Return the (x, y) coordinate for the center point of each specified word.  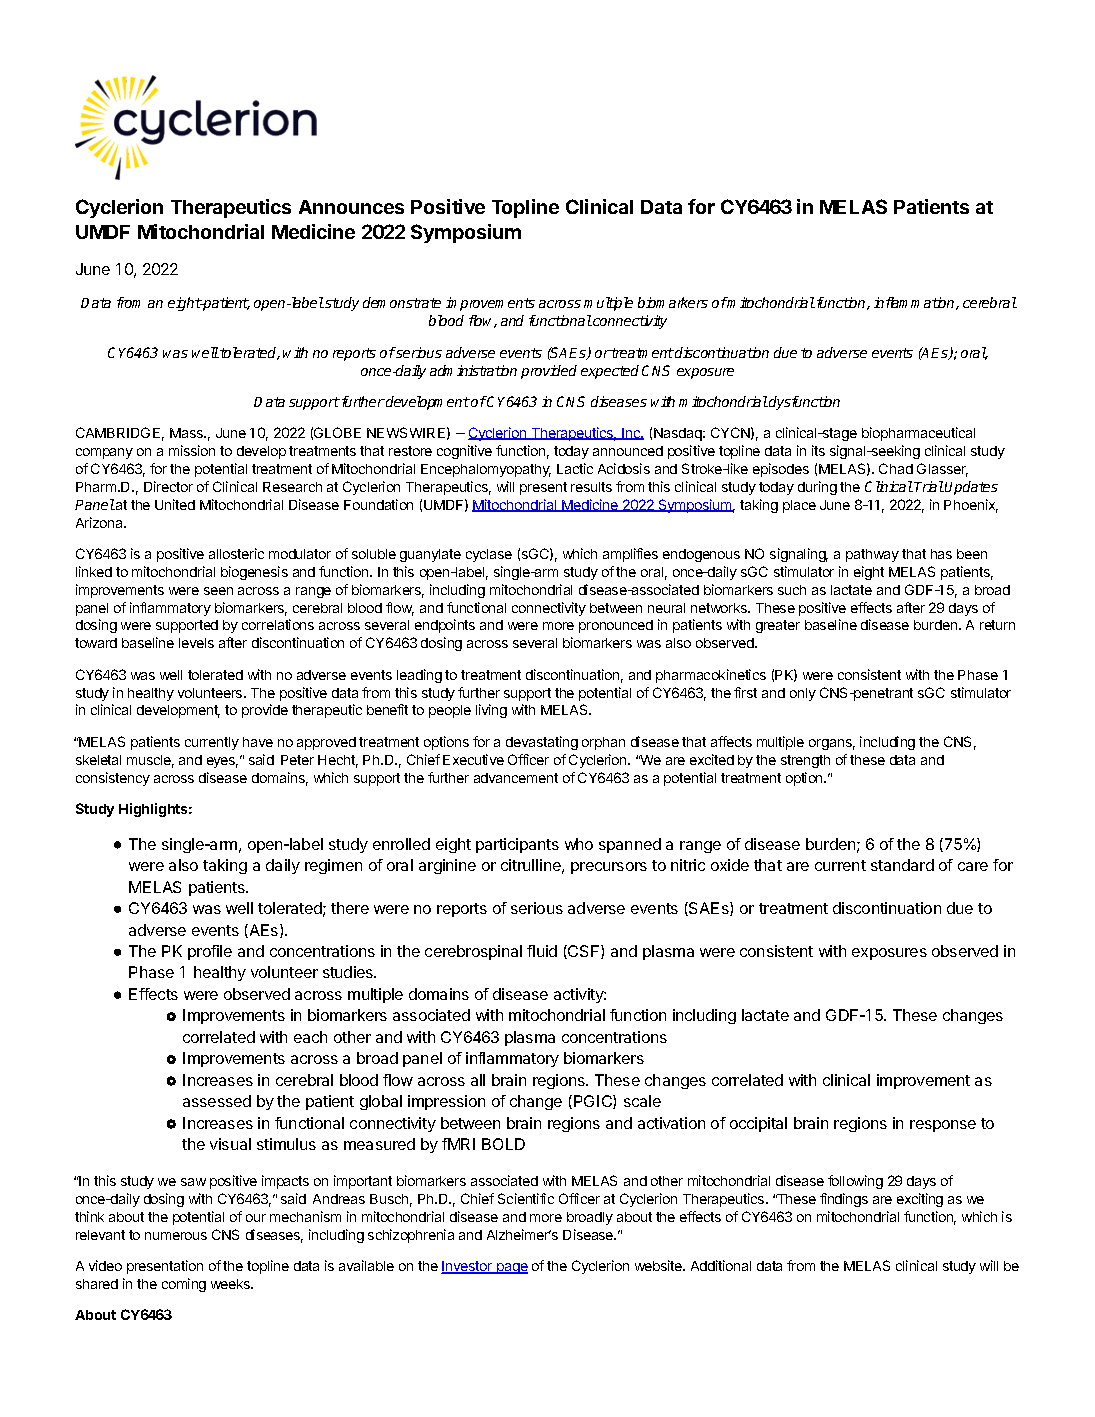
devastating (542, 743)
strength (805, 761)
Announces (351, 207)
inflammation (915, 303)
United (175, 504)
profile (210, 952)
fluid (542, 951)
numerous (176, 1236)
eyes (222, 762)
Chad (896, 468)
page (511, 1268)
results (591, 487)
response (943, 1126)
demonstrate (402, 302)
